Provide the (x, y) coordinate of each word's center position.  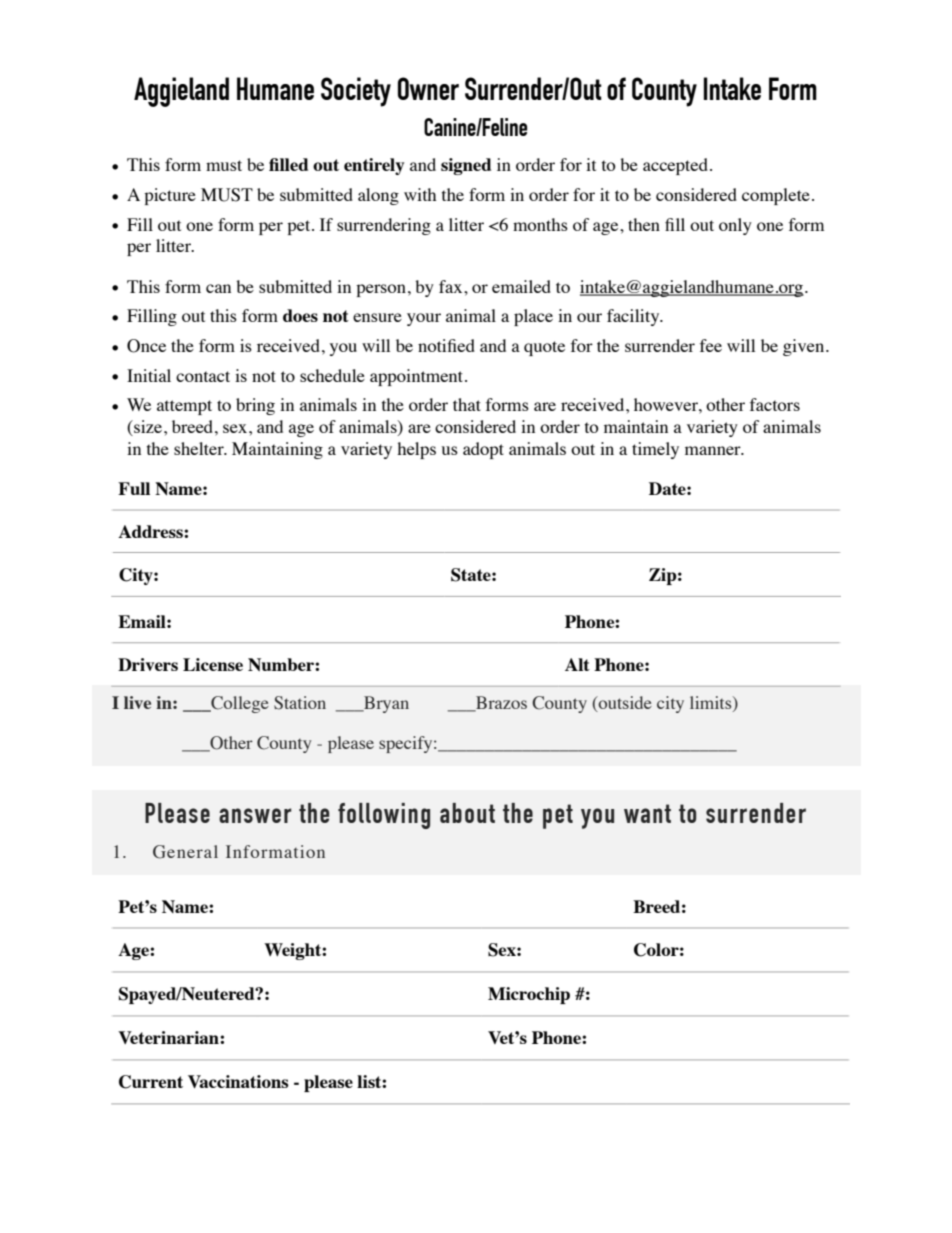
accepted (675, 166)
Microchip (529, 995)
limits (712, 702)
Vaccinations (238, 1081)
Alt (577, 664)
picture (170, 196)
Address (151, 531)
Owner (428, 88)
